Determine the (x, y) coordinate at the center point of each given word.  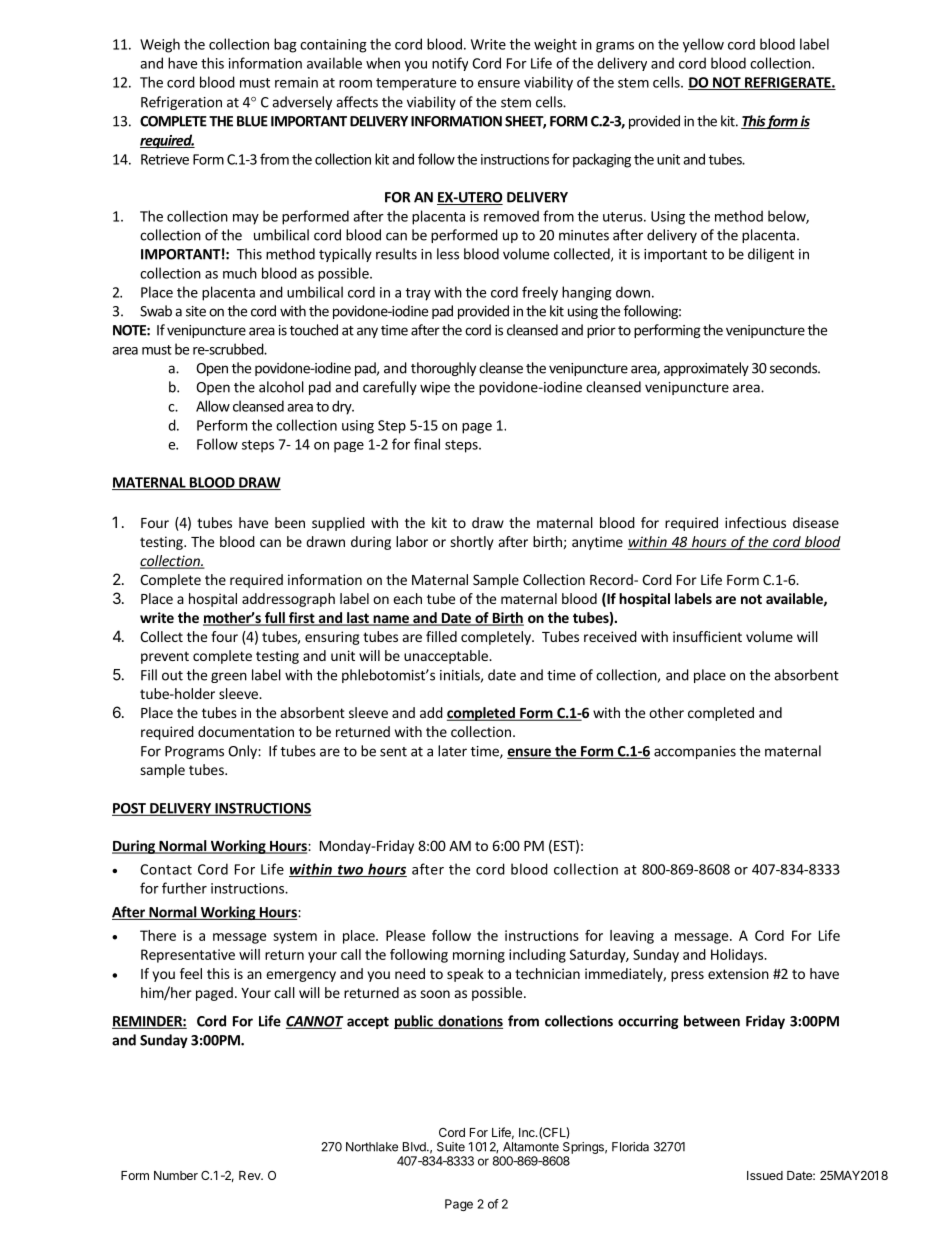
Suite (451, 1147)
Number (176, 1175)
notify (450, 64)
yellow (703, 45)
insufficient (707, 636)
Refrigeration (181, 103)
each (407, 598)
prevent (165, 657)
